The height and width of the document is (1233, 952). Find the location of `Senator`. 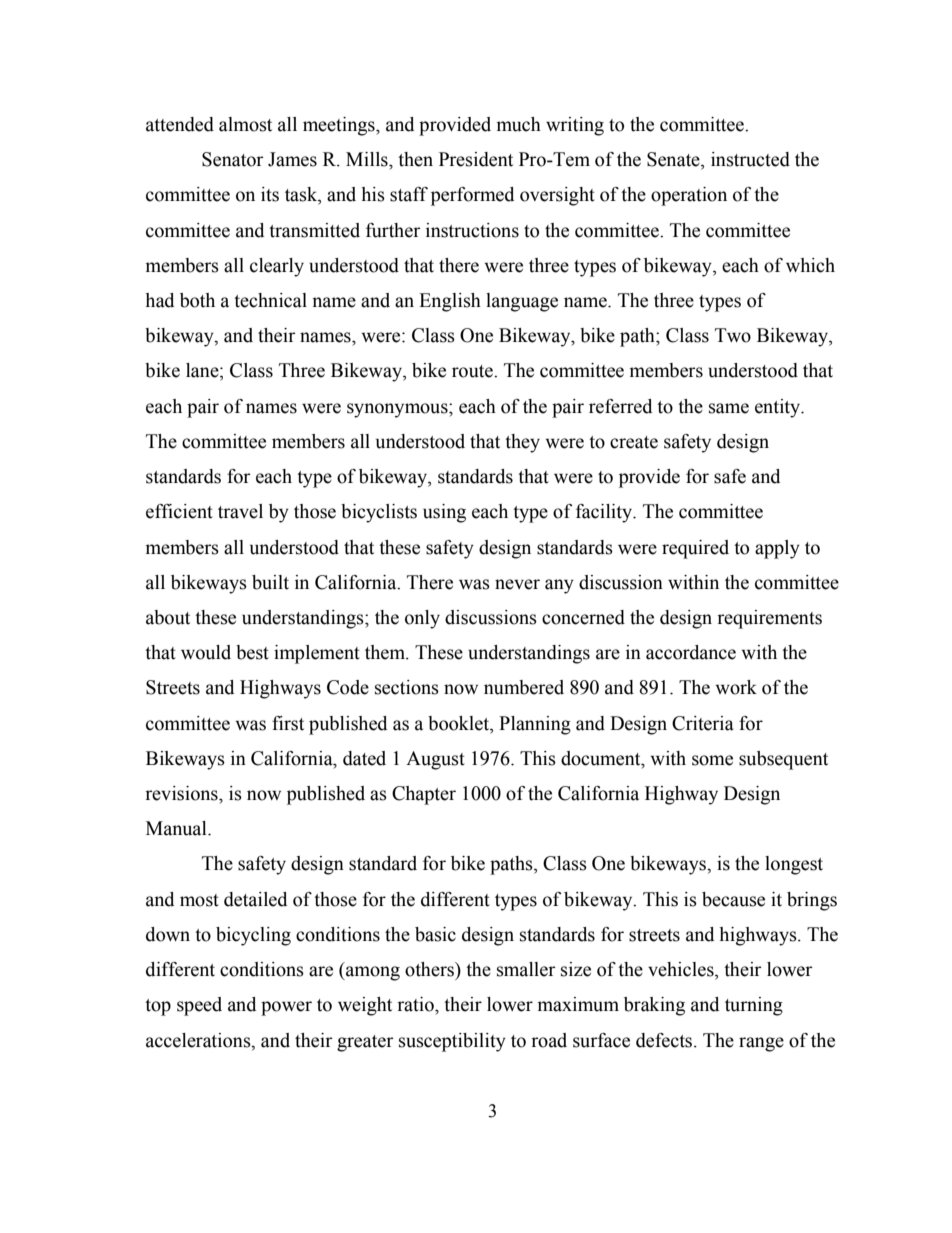

Senator is located at coordinates (233, 159).
